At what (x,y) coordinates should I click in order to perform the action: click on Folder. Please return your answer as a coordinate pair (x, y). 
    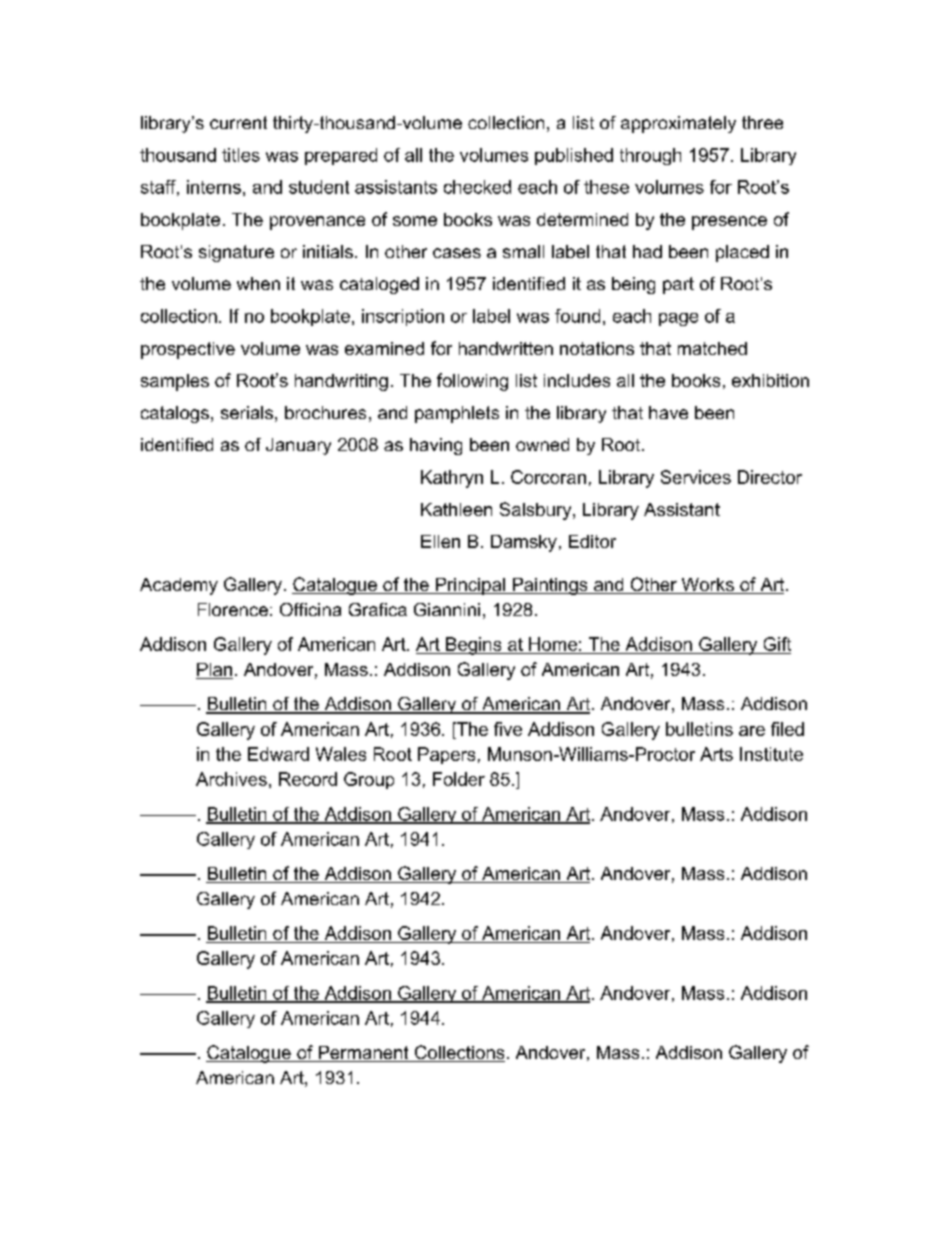
    Looking at the image, I should click on (459, 779).
